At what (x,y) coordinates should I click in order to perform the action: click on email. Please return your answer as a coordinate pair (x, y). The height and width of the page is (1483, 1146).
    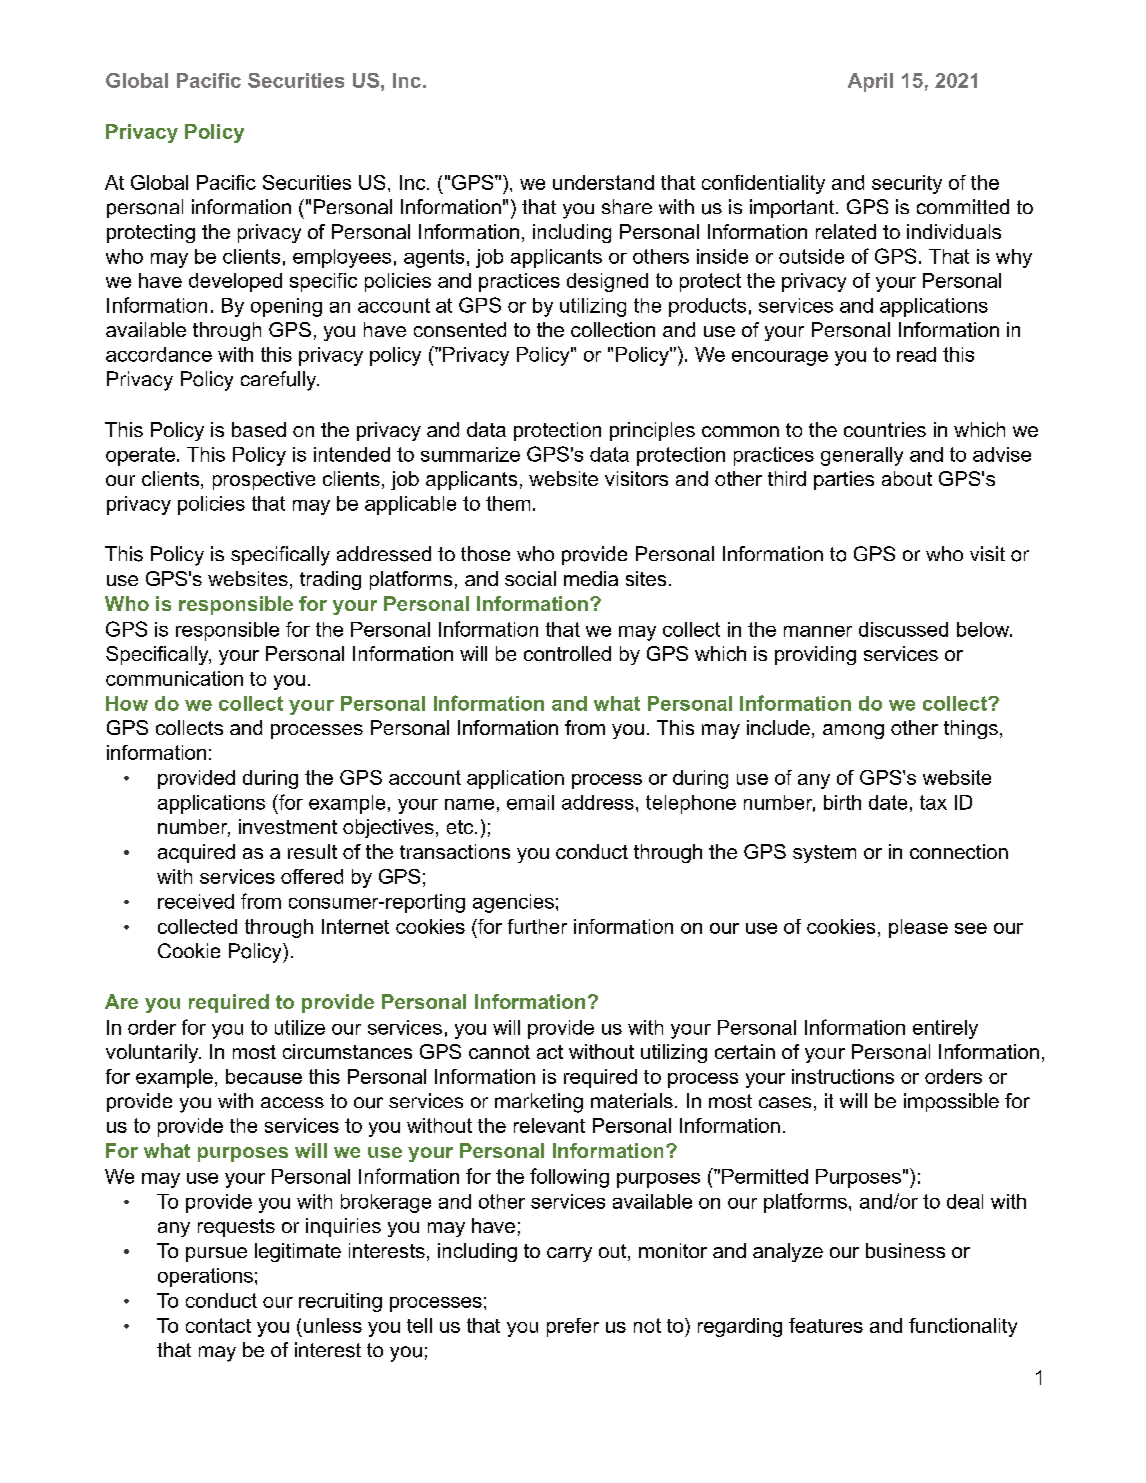
    Looking at the image, I should click on (530, 802).
